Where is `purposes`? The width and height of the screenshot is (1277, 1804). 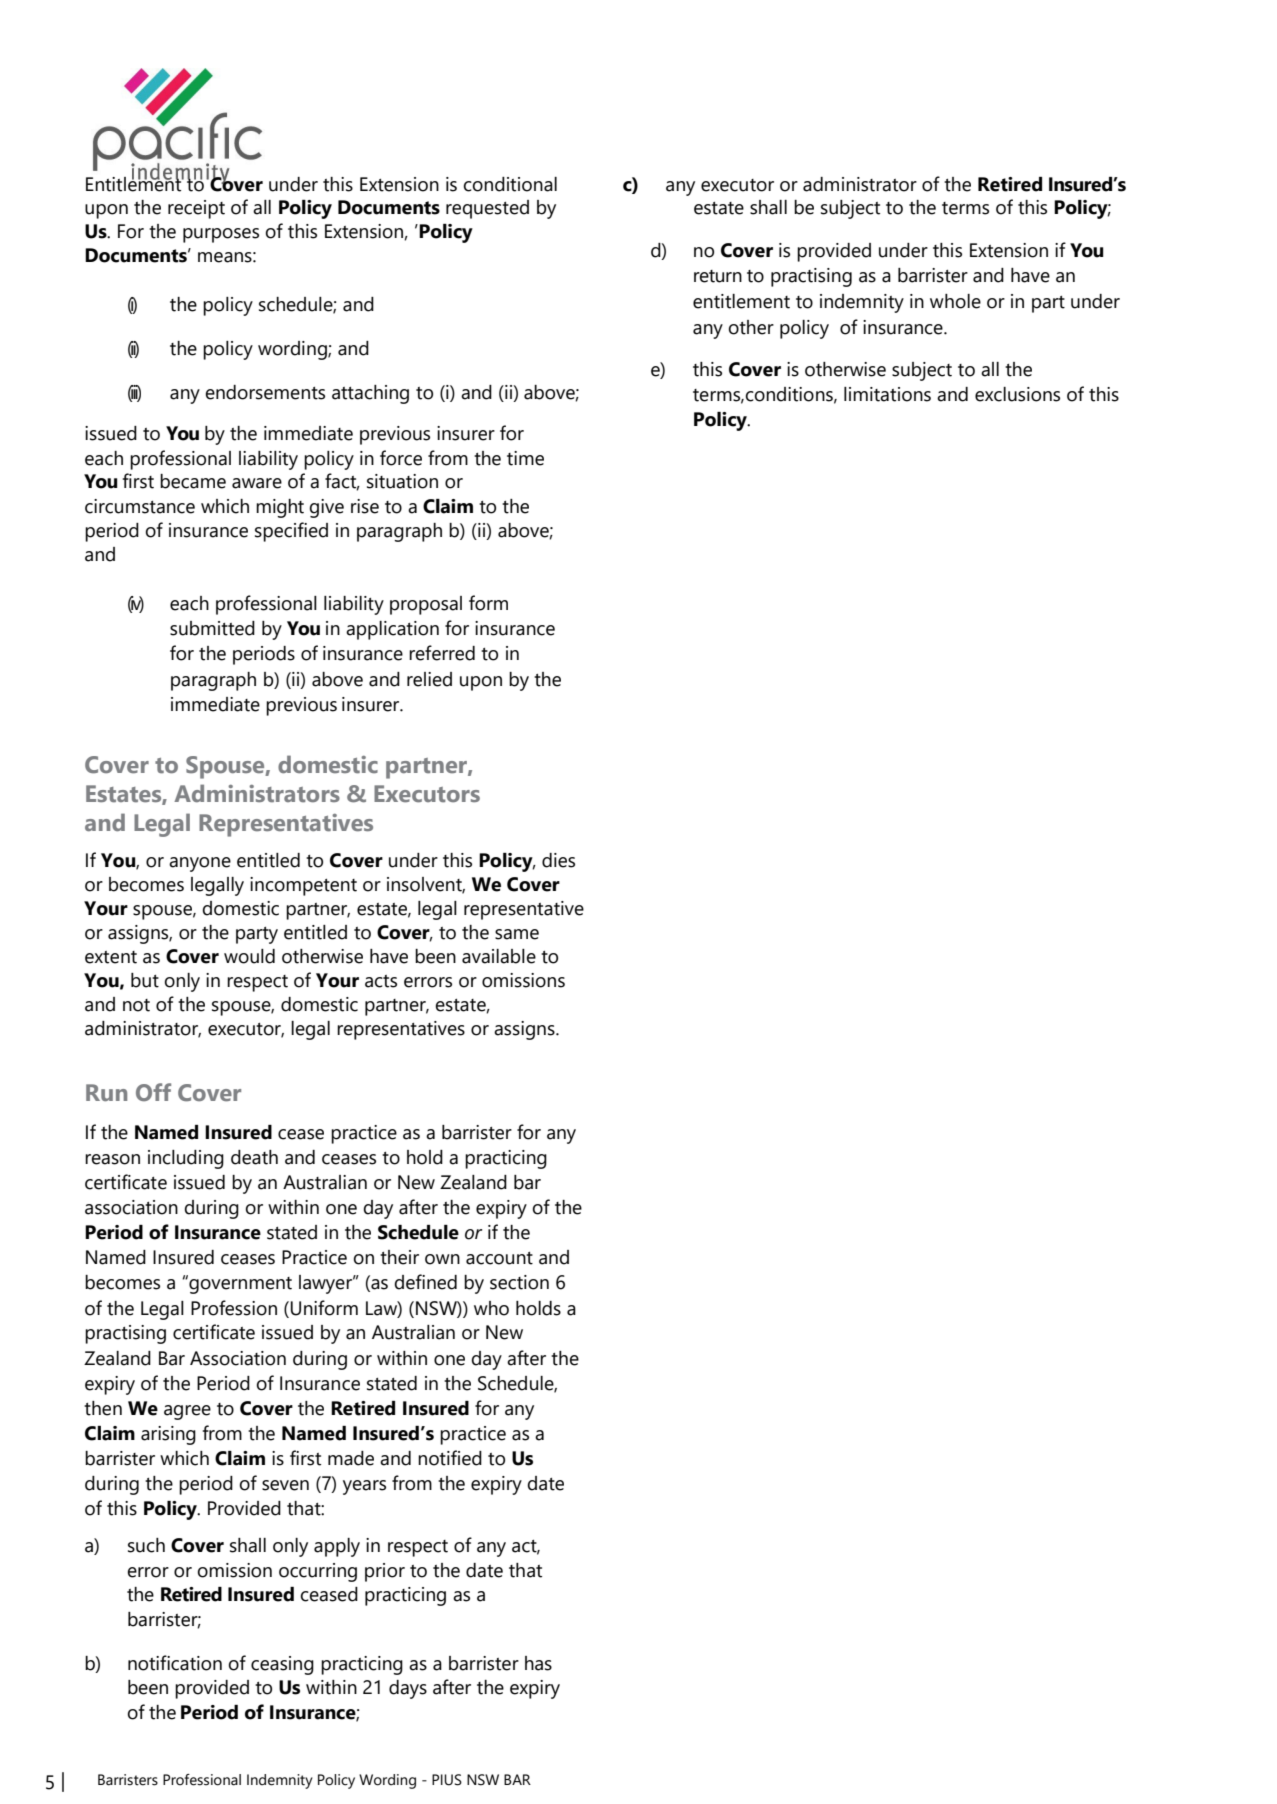
purposes is located at coordinates (221, 235).
